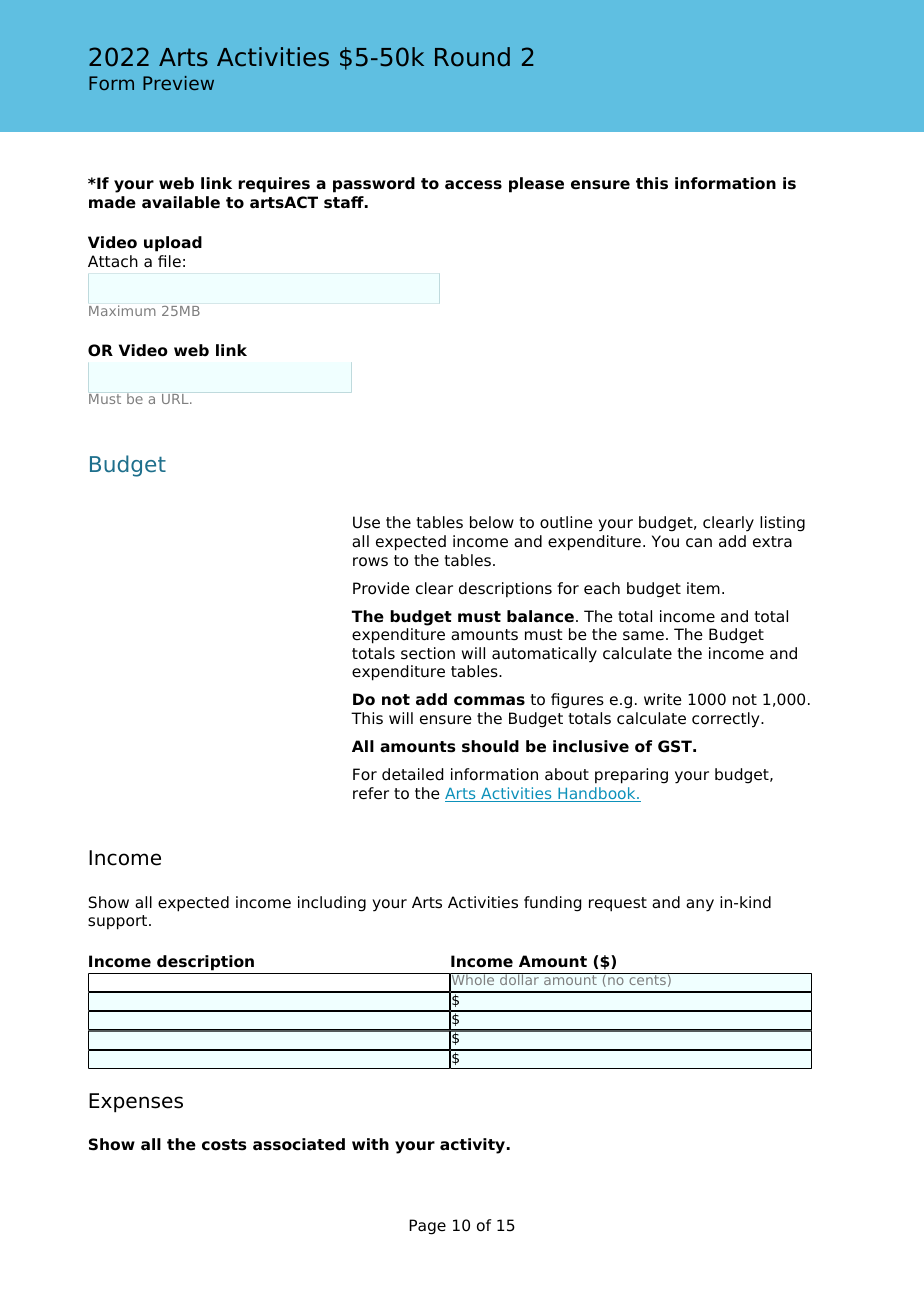  Describe the element at coordinates (699, 543) in the page. I see `can` at that location.
